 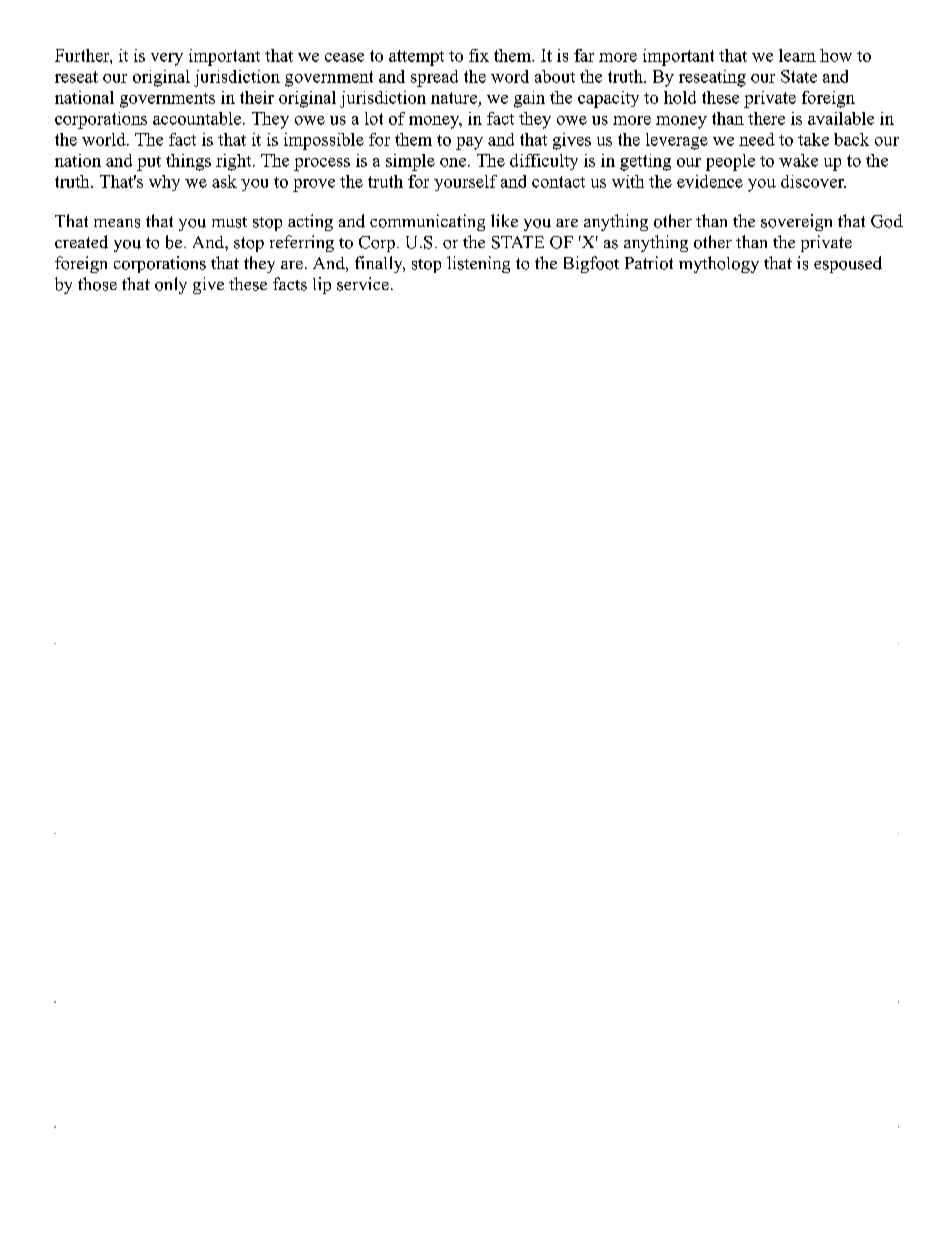 What do you see at coordinates (188, 162) in the page?
I see `things` at bounding box center [188, 162].
